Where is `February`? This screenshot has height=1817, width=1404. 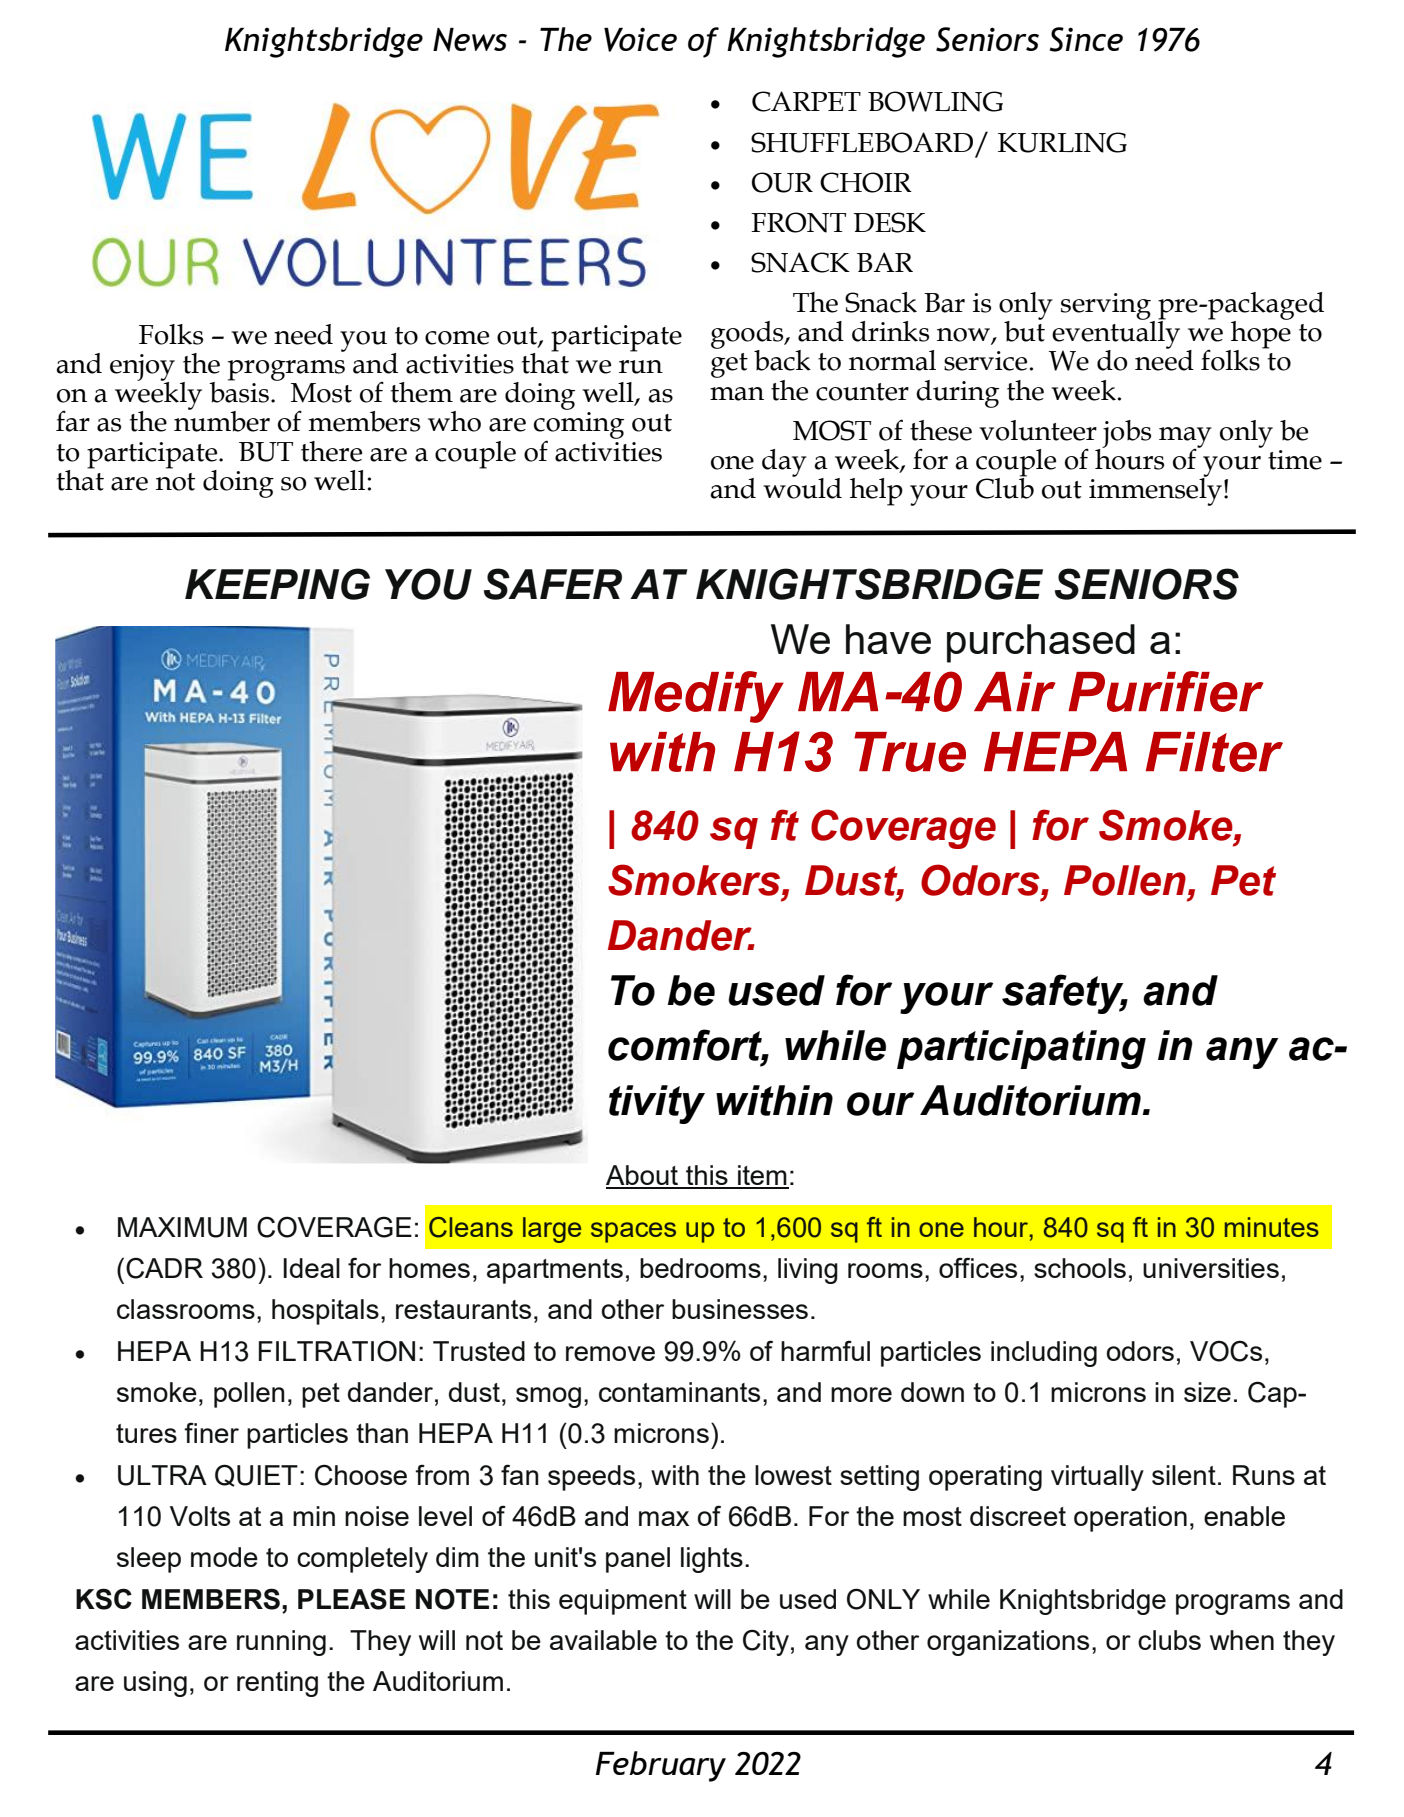
February is located at coordinates (661, 1766).
